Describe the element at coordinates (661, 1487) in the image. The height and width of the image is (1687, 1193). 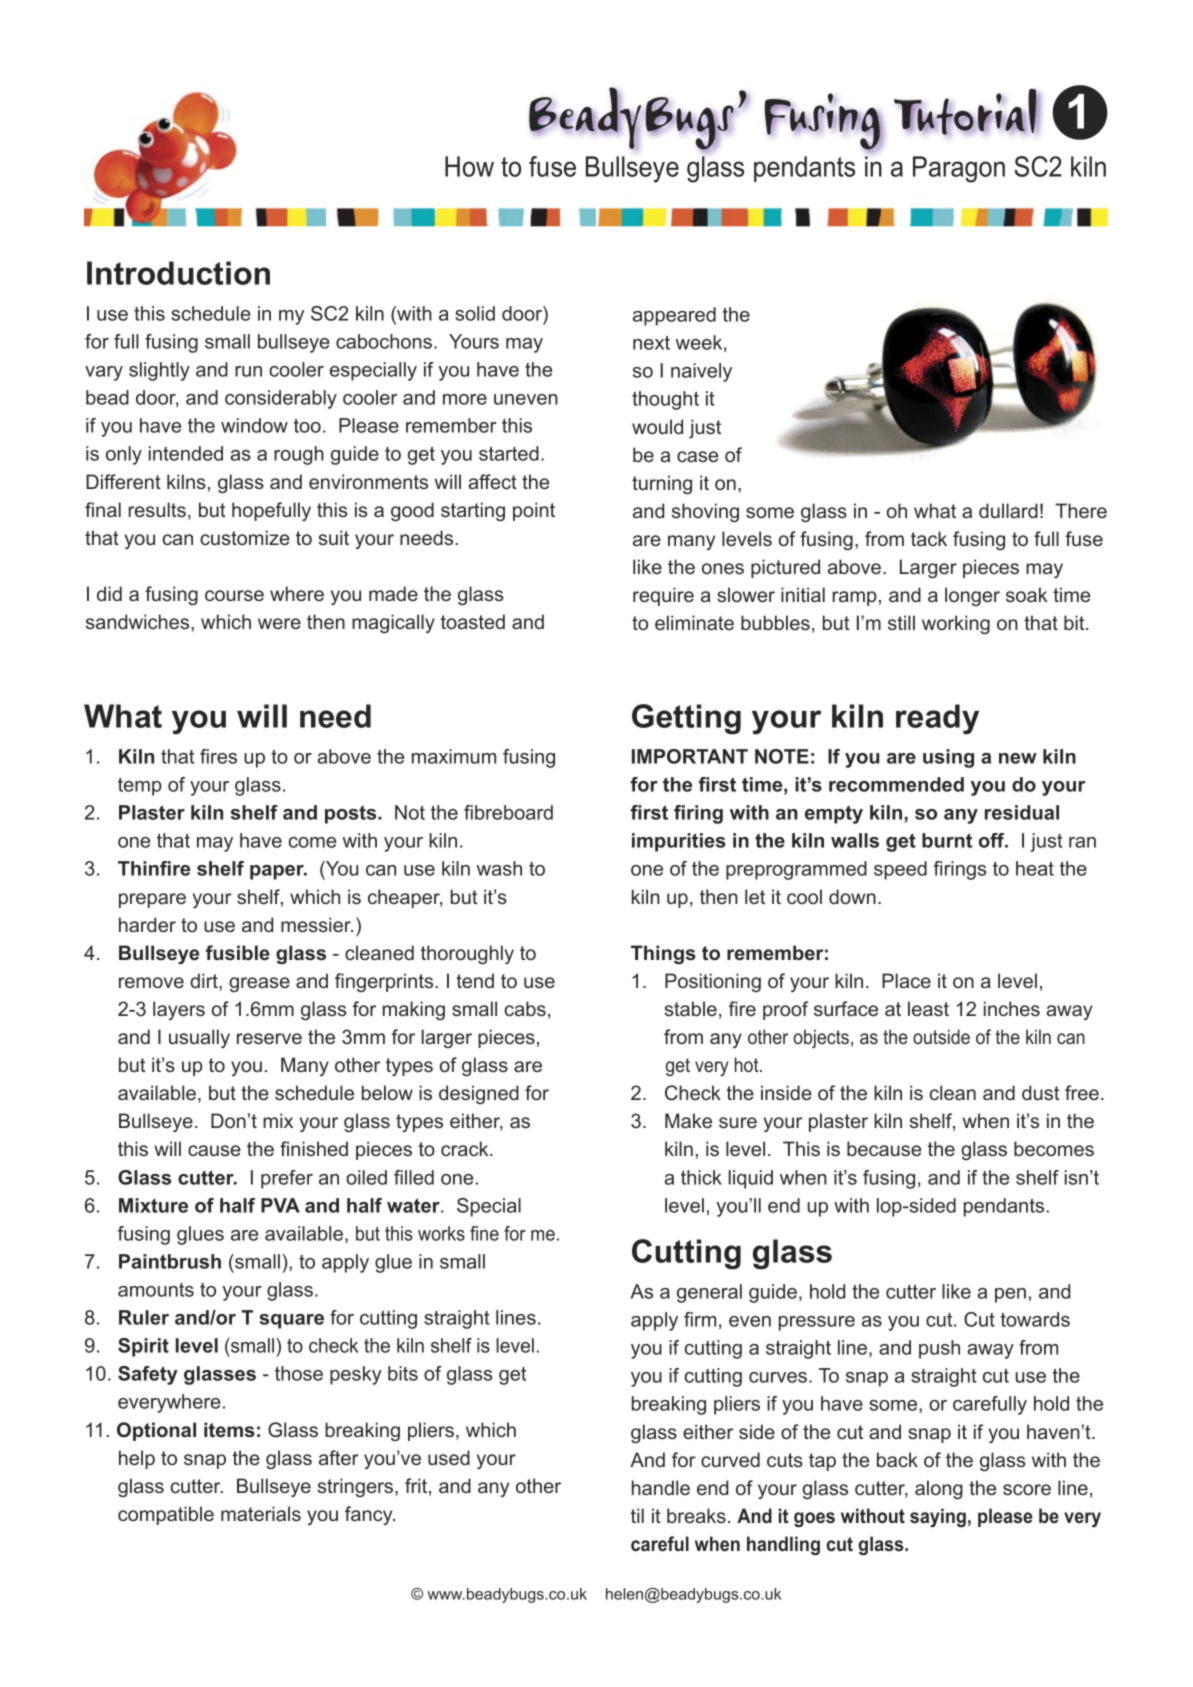
I see `handle` at that location.
